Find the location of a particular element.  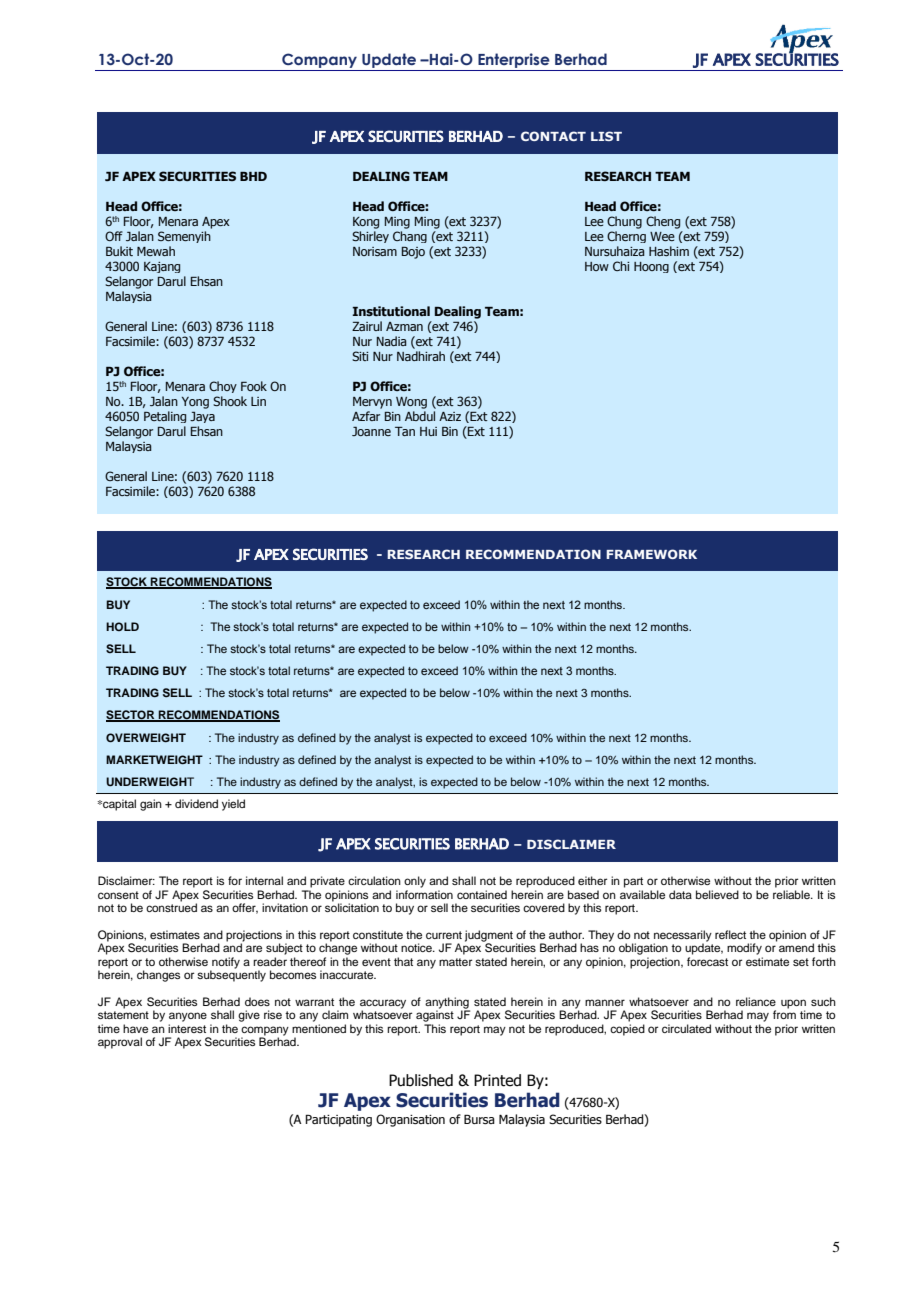

Printed is located at coordinates (497, 1080).
